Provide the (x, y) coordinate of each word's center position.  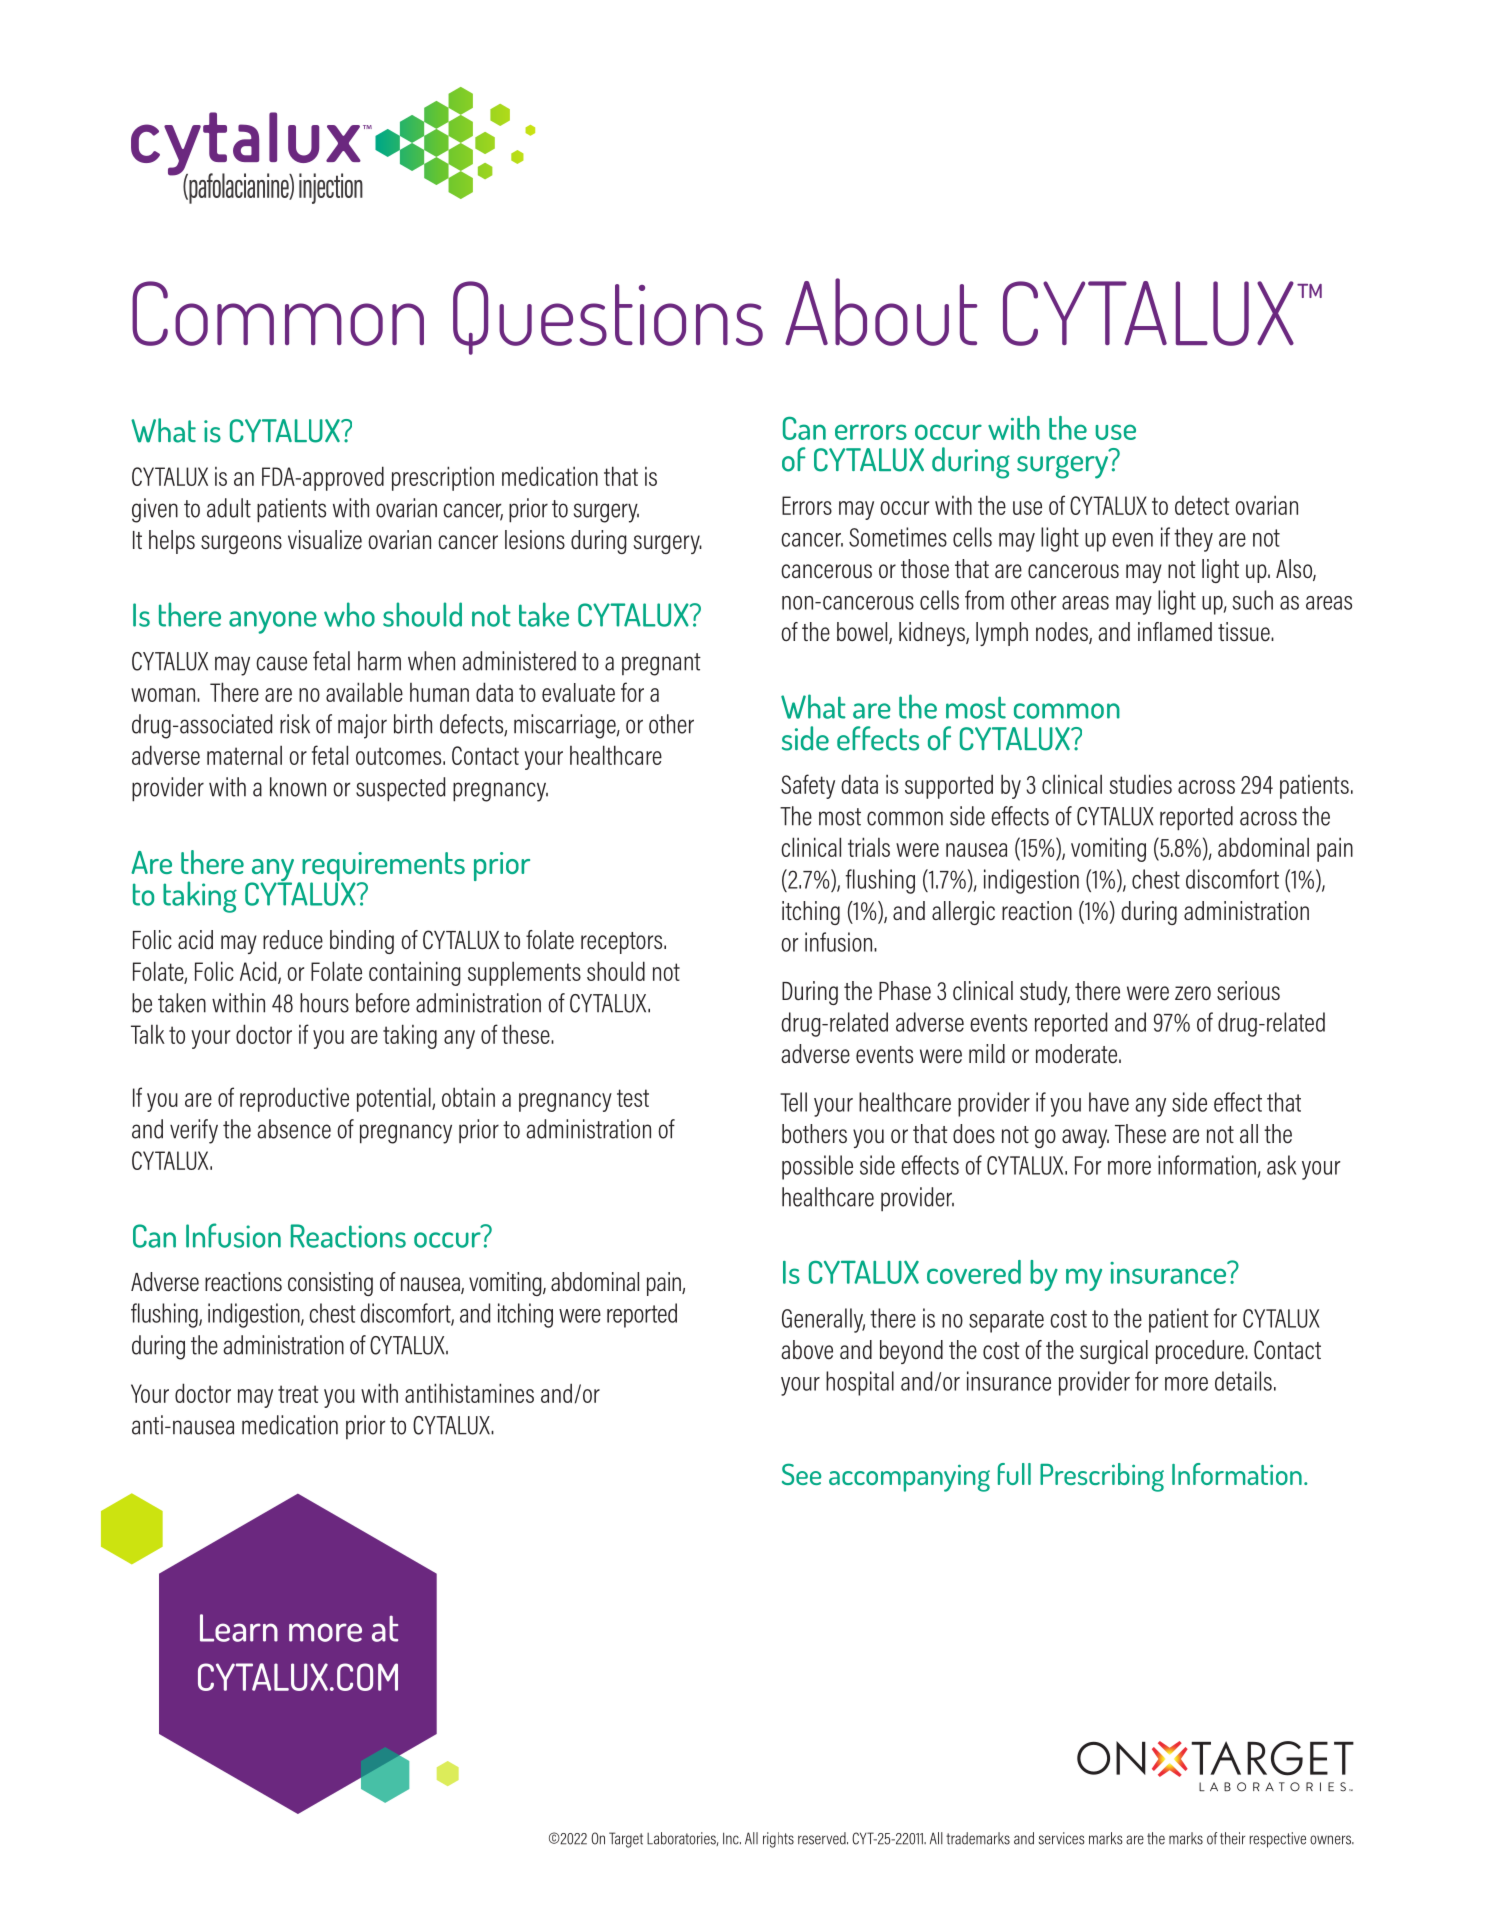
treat (298, 1394)
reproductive (294, 1099)
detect (1202, 505)
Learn (239, 1628)
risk (295, 724)
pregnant (661, 664)
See (802, 1474)
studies (1140, 784)
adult (229, 508)
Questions (608, 318)
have (1109, 1102)
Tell (793, 1102)
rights (778, 1840)
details (1243, 1381)
